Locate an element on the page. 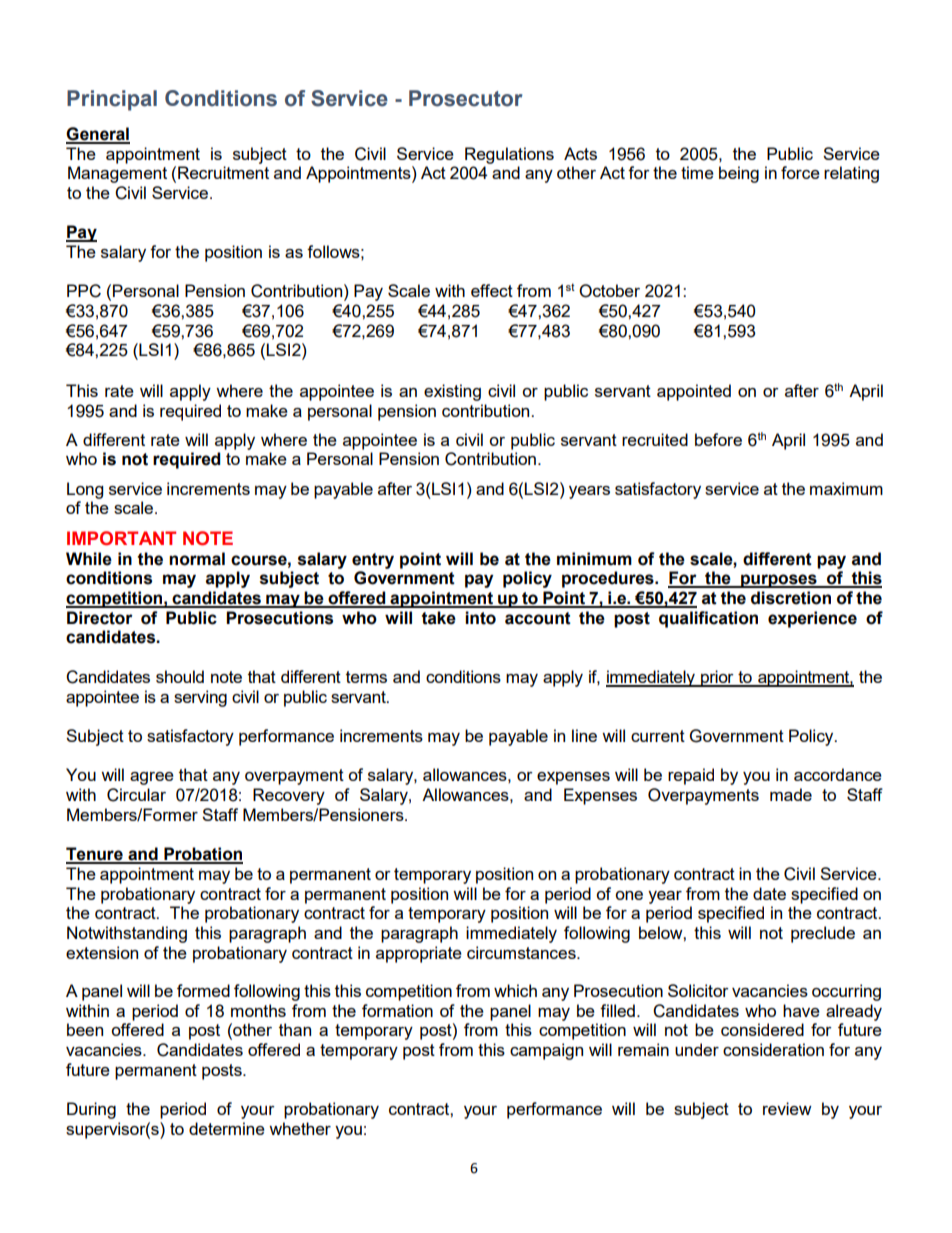 This document has height=1233, width=952. determine is located at coordinates (227, 1128).
